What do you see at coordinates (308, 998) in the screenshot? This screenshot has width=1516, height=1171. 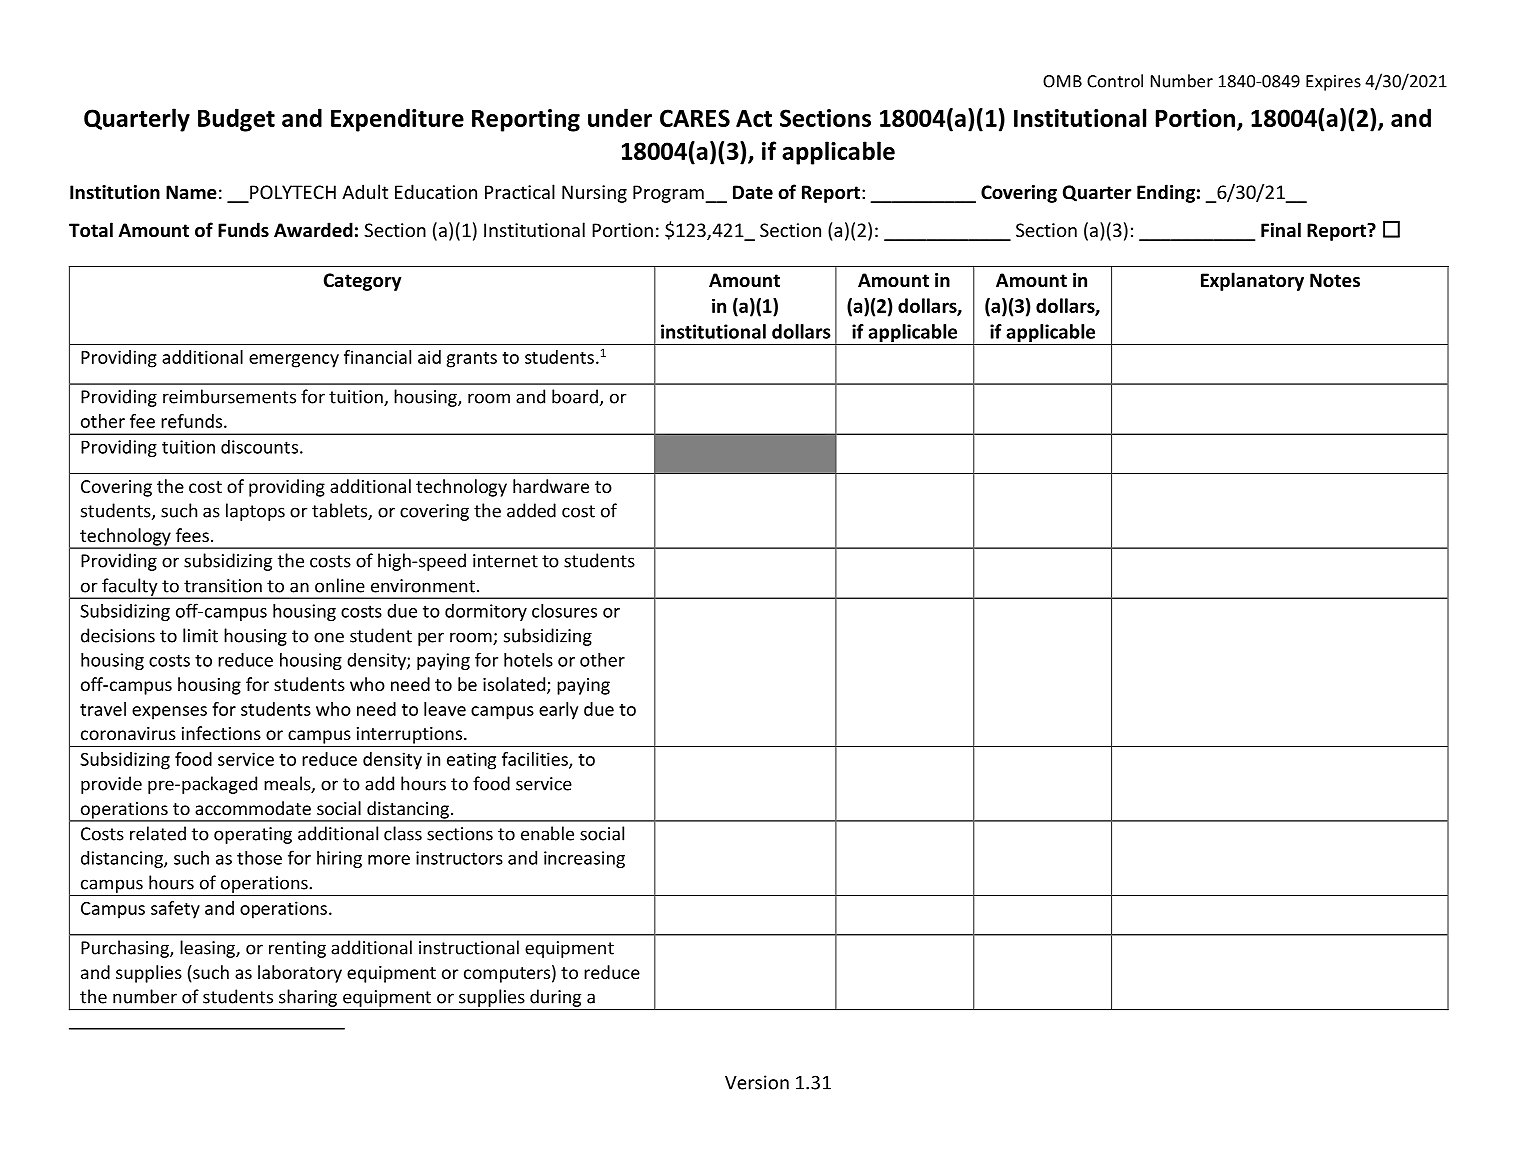 I see `sharing` at bounding box center [308, 998].
